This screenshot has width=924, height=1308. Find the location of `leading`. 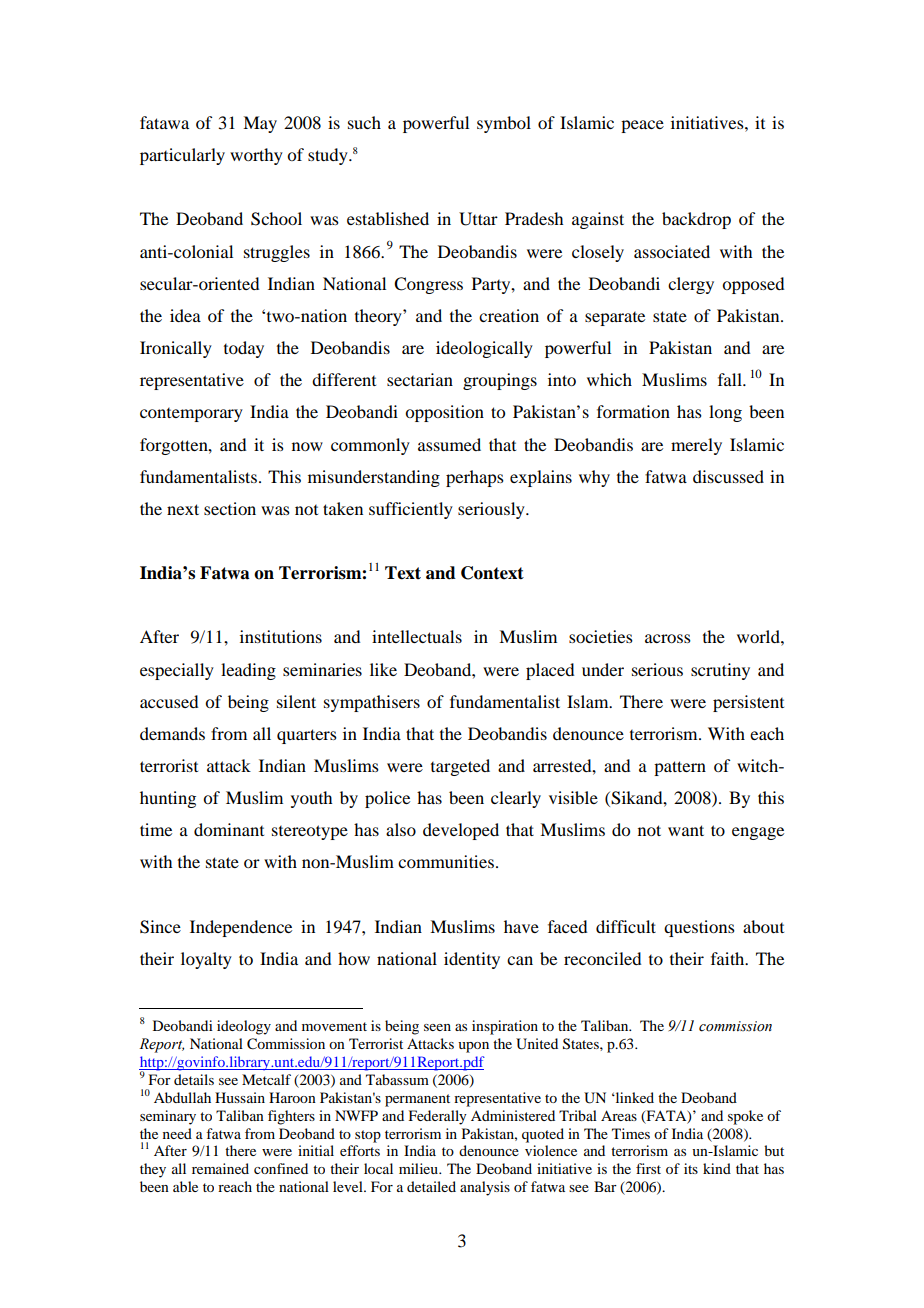

leading is located at coordinates (248, 671).
